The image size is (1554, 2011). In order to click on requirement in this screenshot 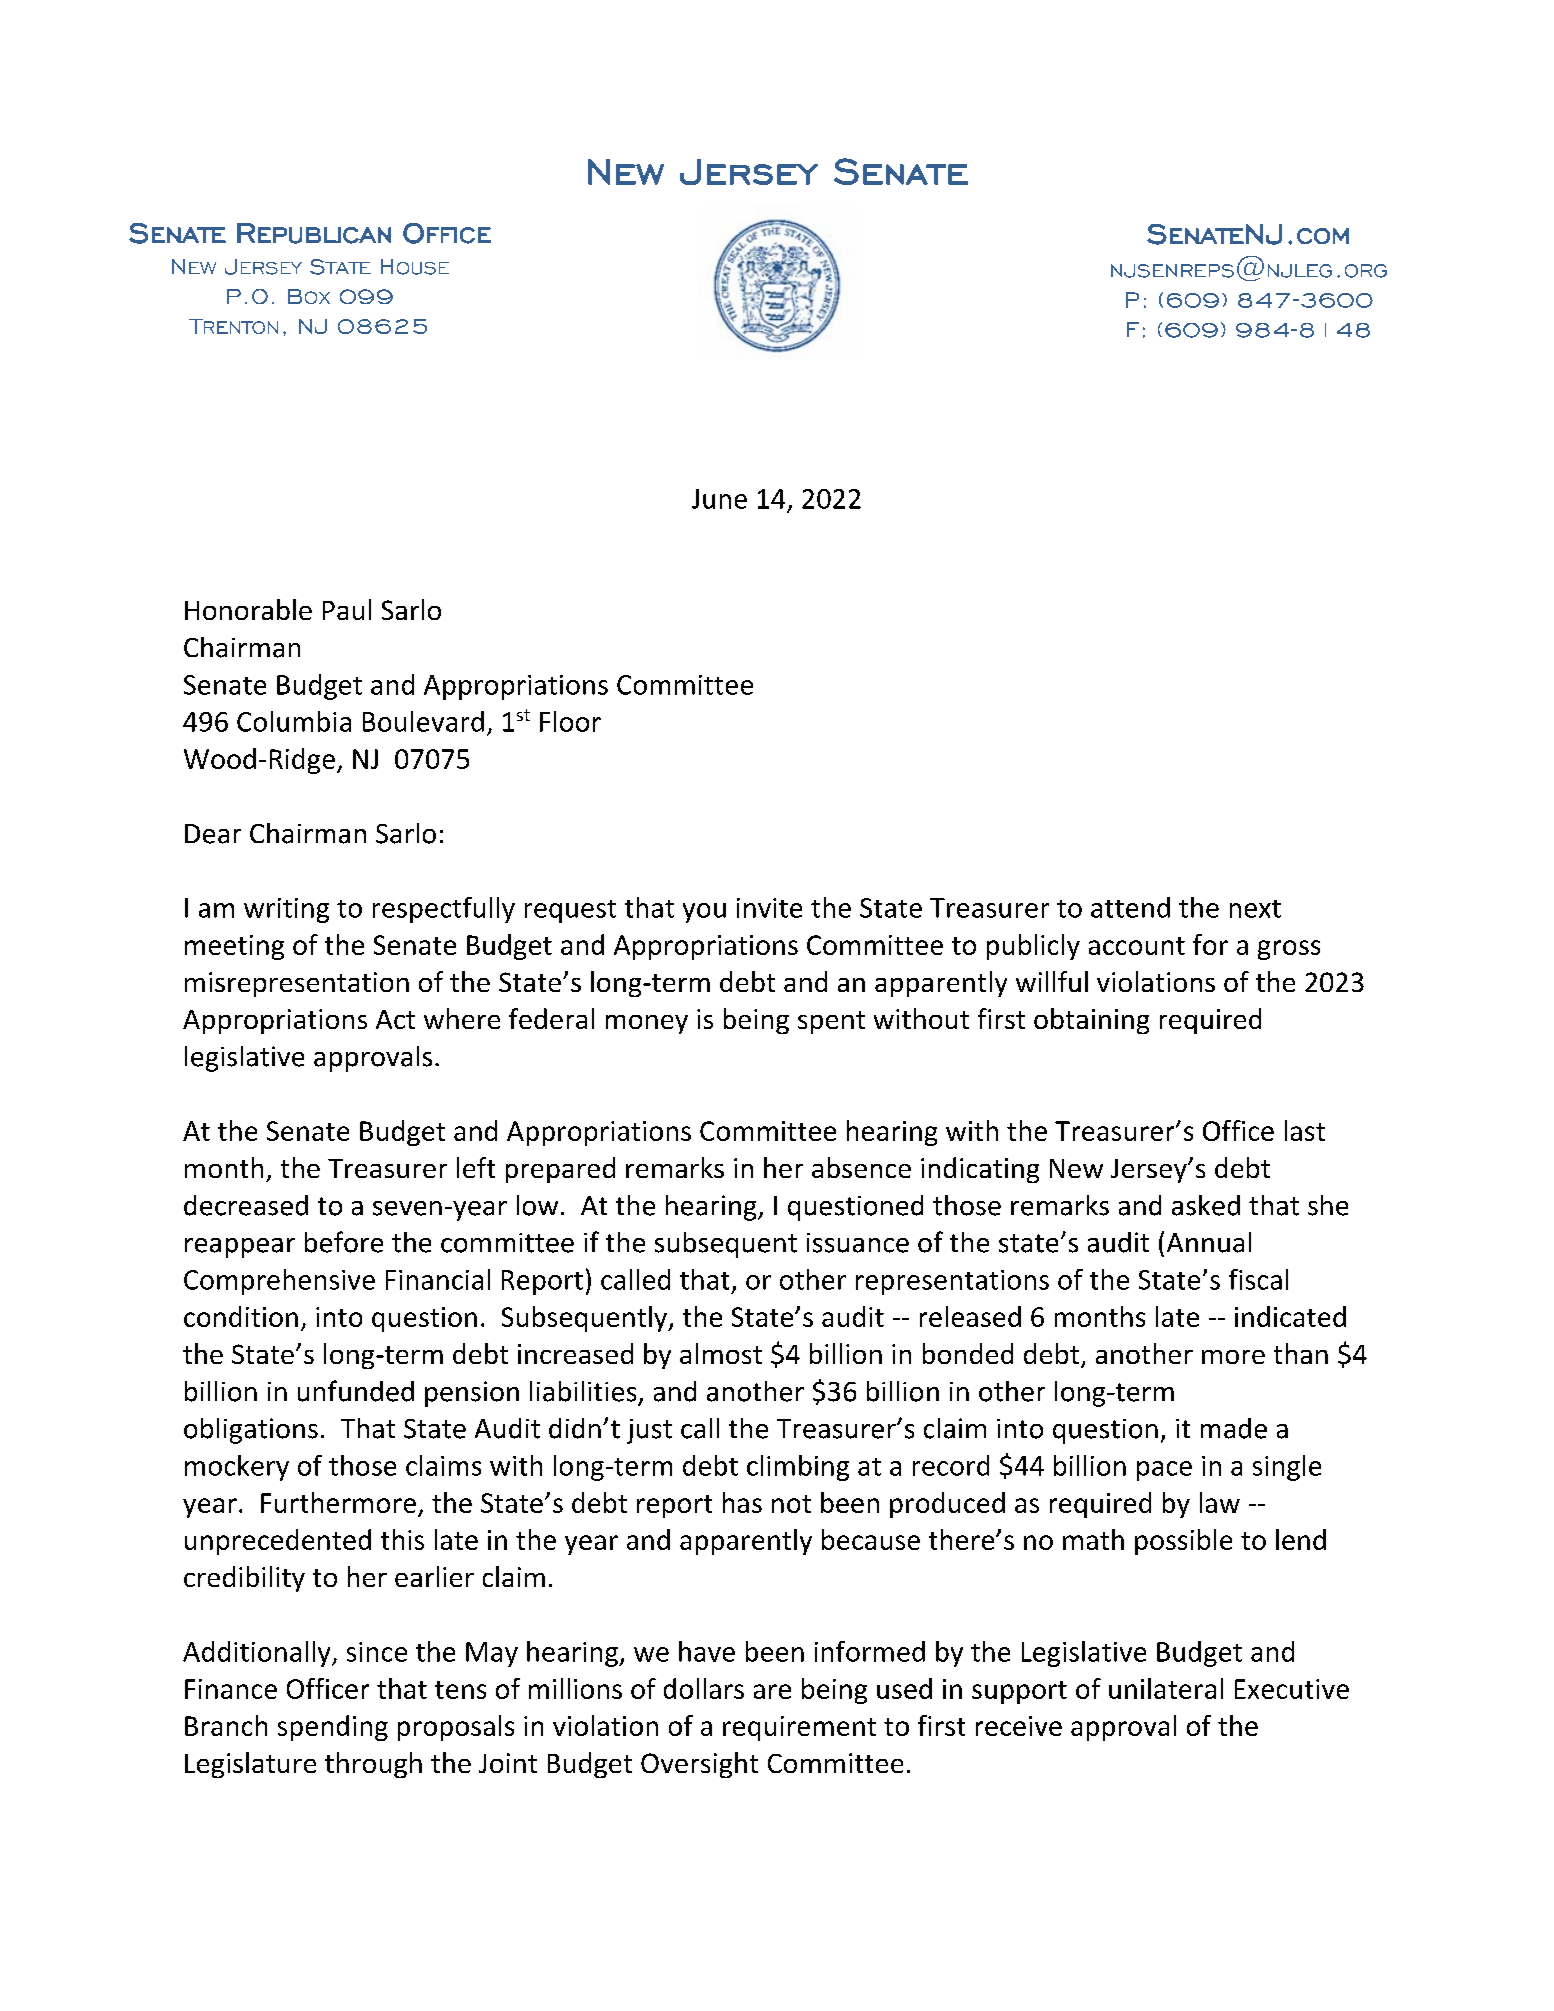, I will do `click(799, 1728)`.
